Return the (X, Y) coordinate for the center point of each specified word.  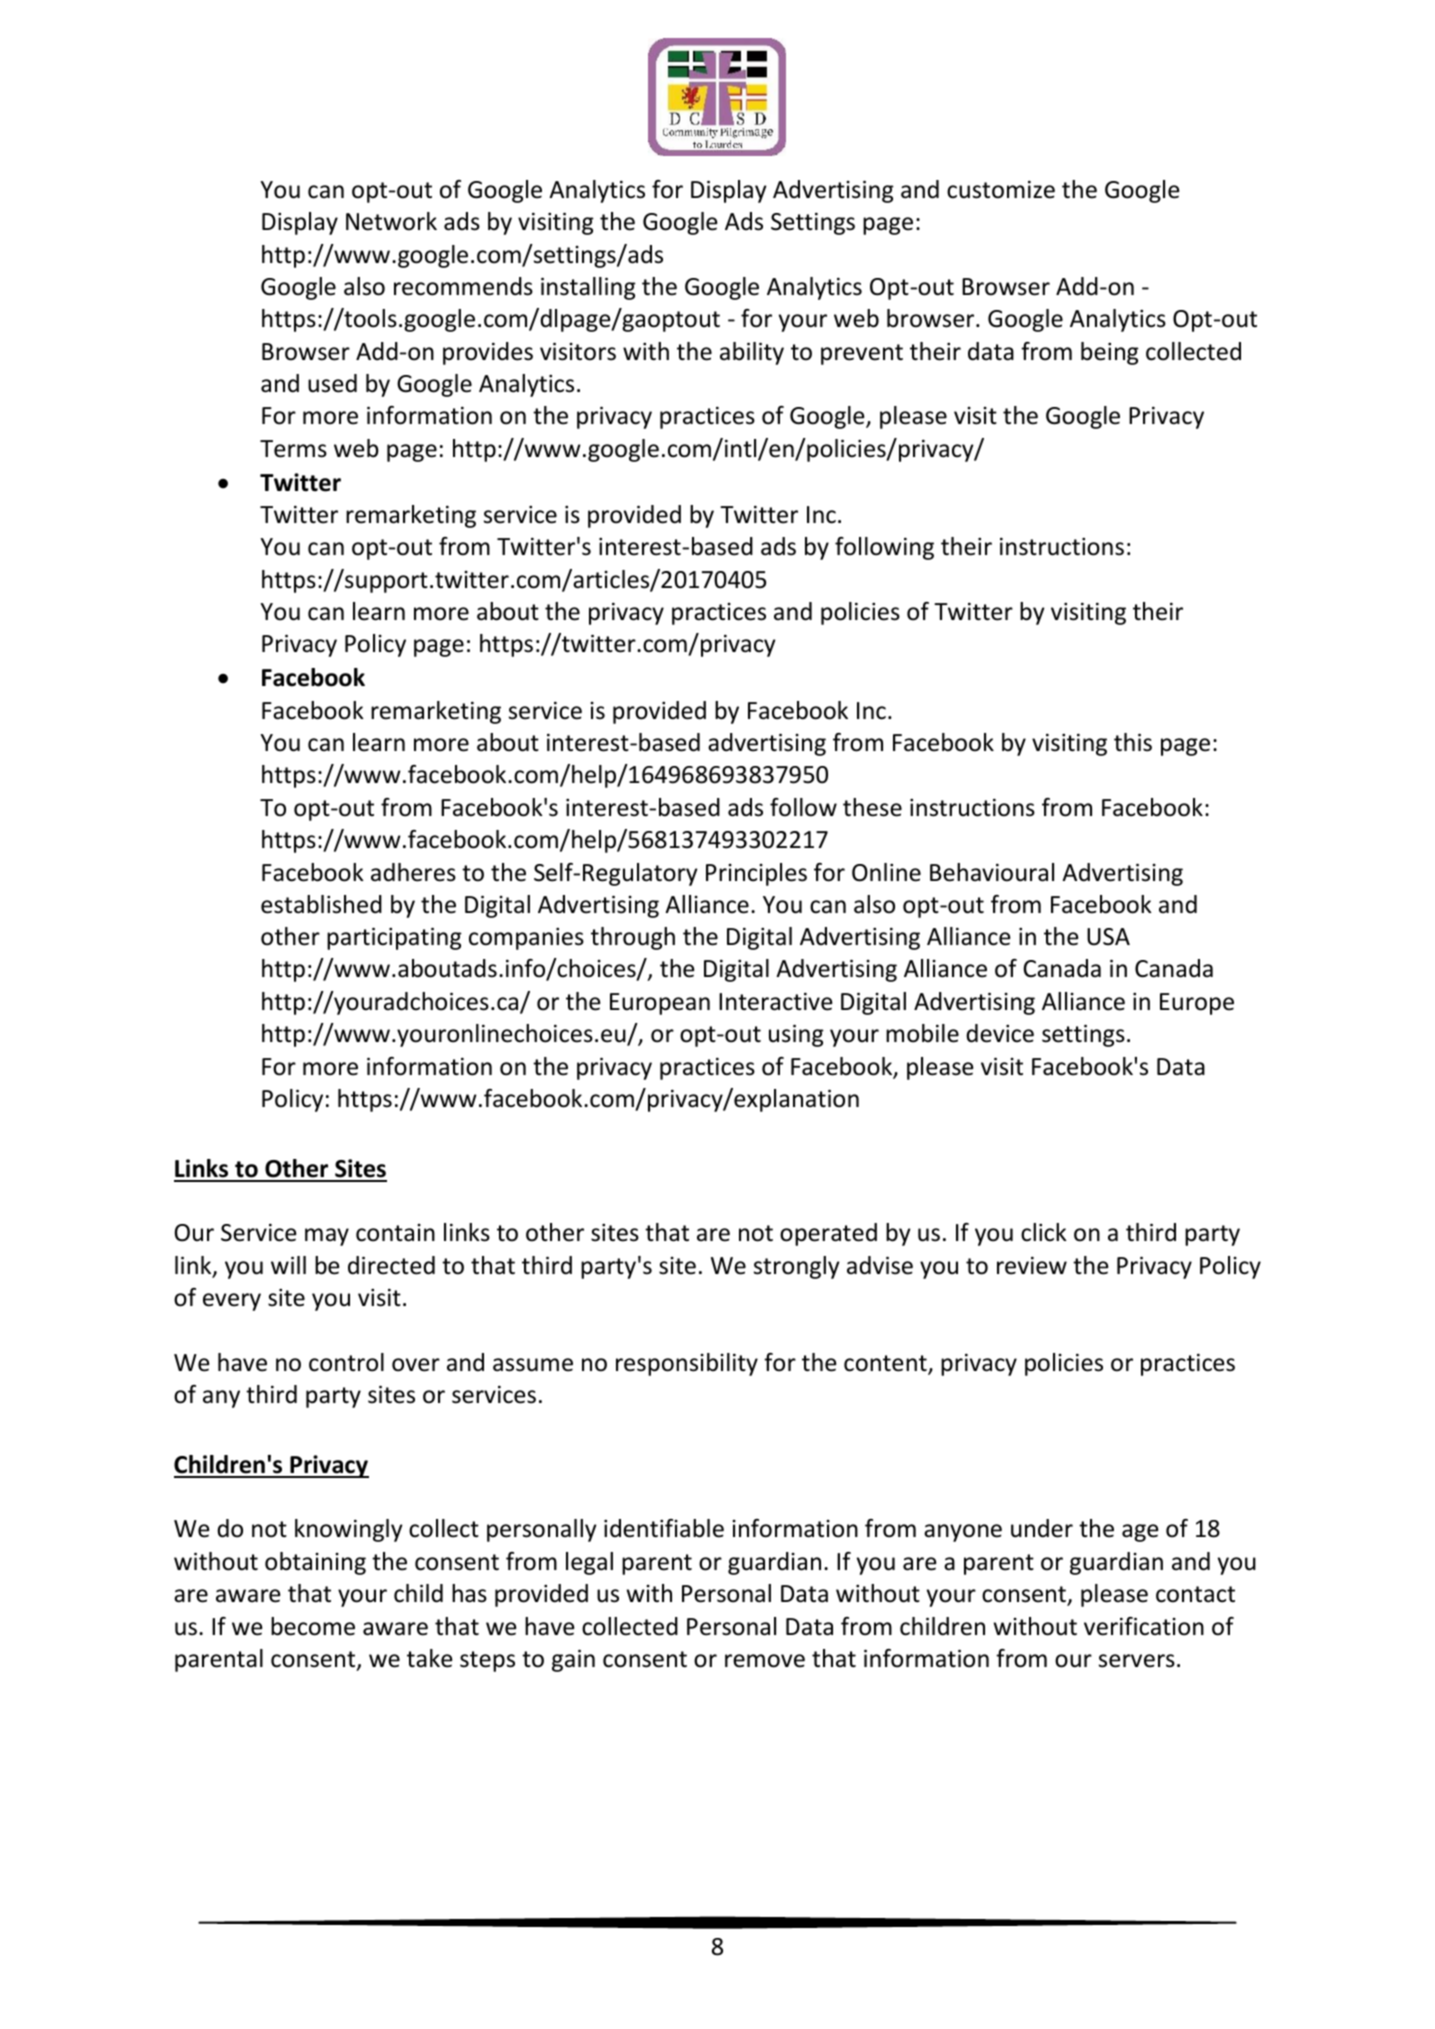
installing (588, 288)
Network (391, 221)
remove (765, 1661)
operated (828, 1234)
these (872, 807)
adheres (413, 872)
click (1044, 1232)
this (1133, 742)
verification (1144, 1626)
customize (1001, 189)
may (327, 1237)
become (313, 1626)
